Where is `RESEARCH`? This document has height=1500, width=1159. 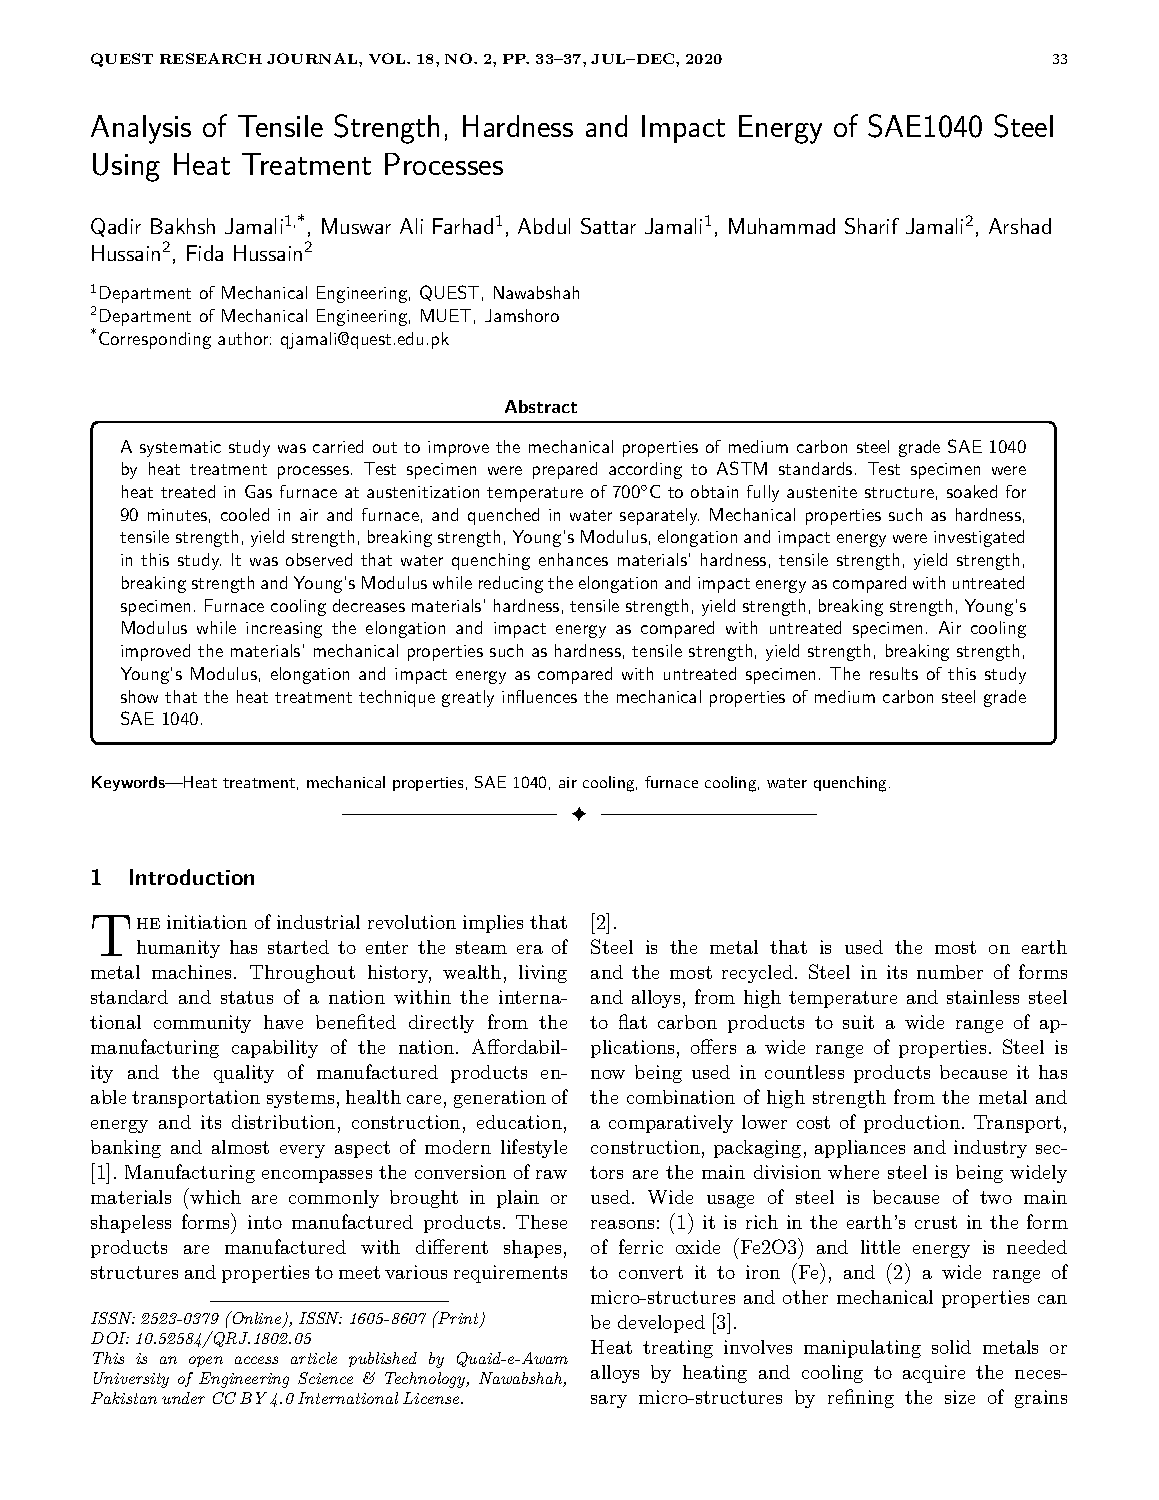
RESEARCH is located at coordinates (211, 58).
